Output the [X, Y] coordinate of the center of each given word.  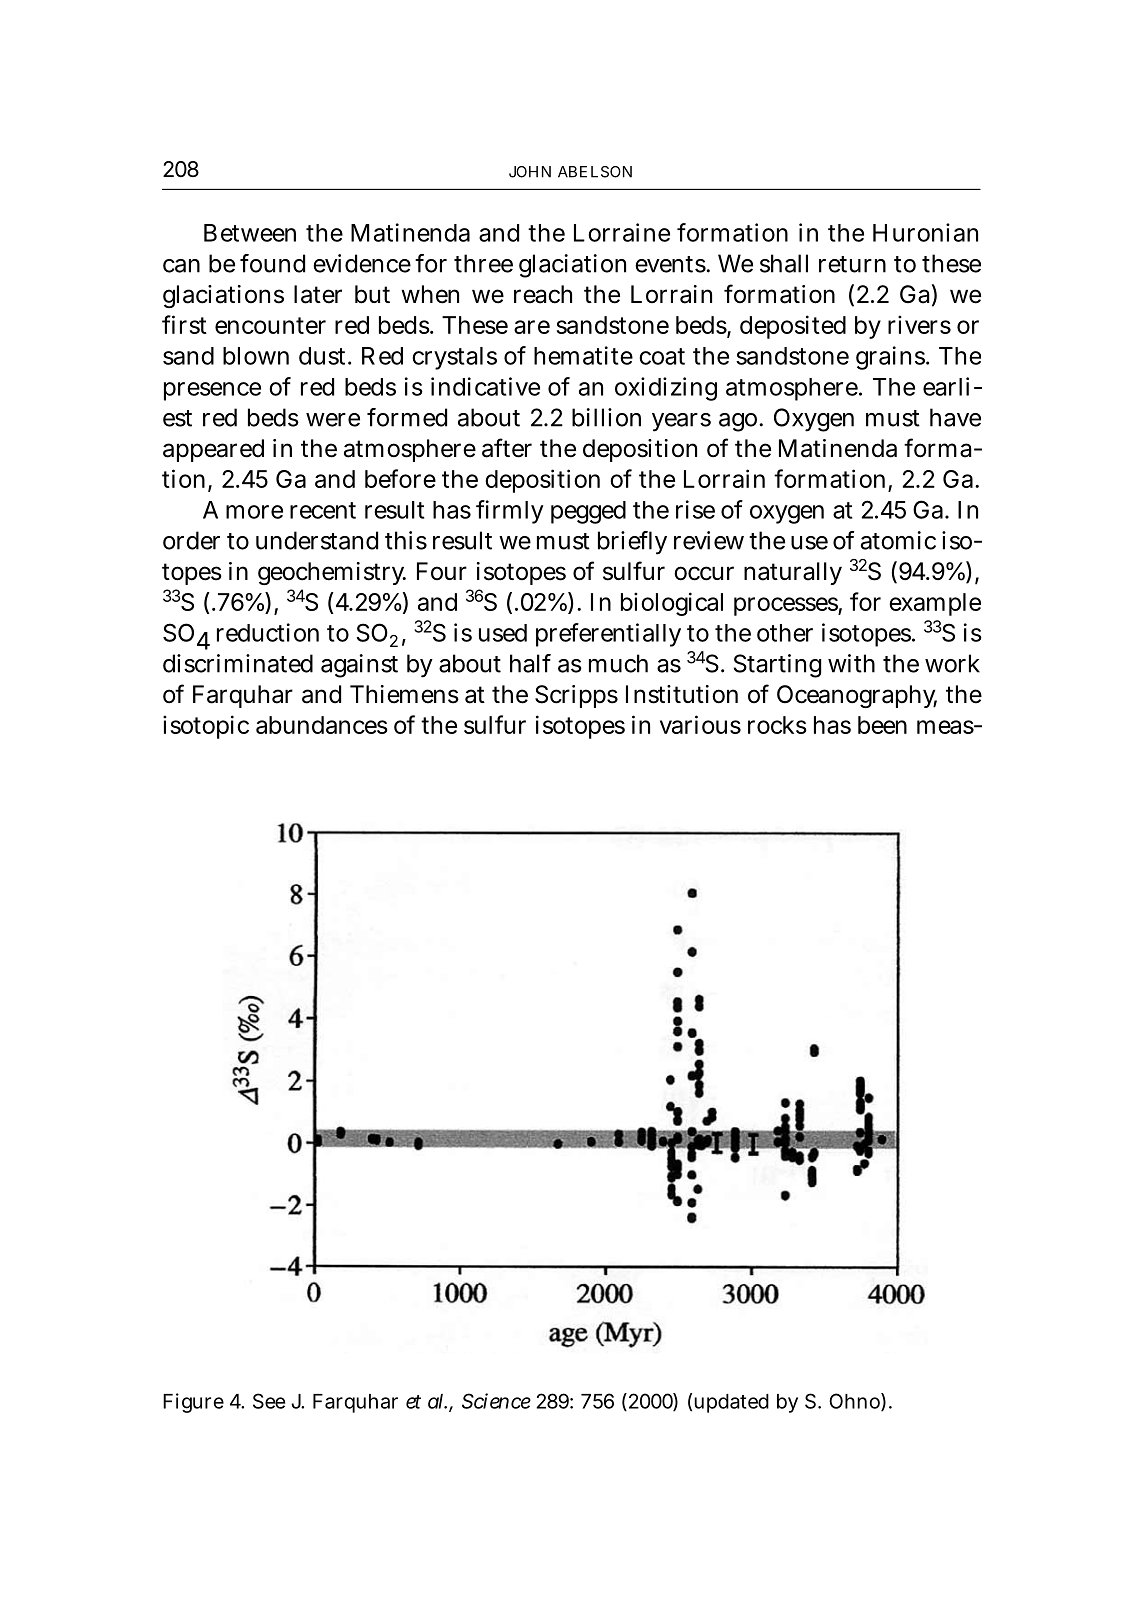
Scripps [576, 696]
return [852, 264]
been [882, 725]
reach [543, 294]
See [269, 1401]
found [272, 263]
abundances [322, 725]
